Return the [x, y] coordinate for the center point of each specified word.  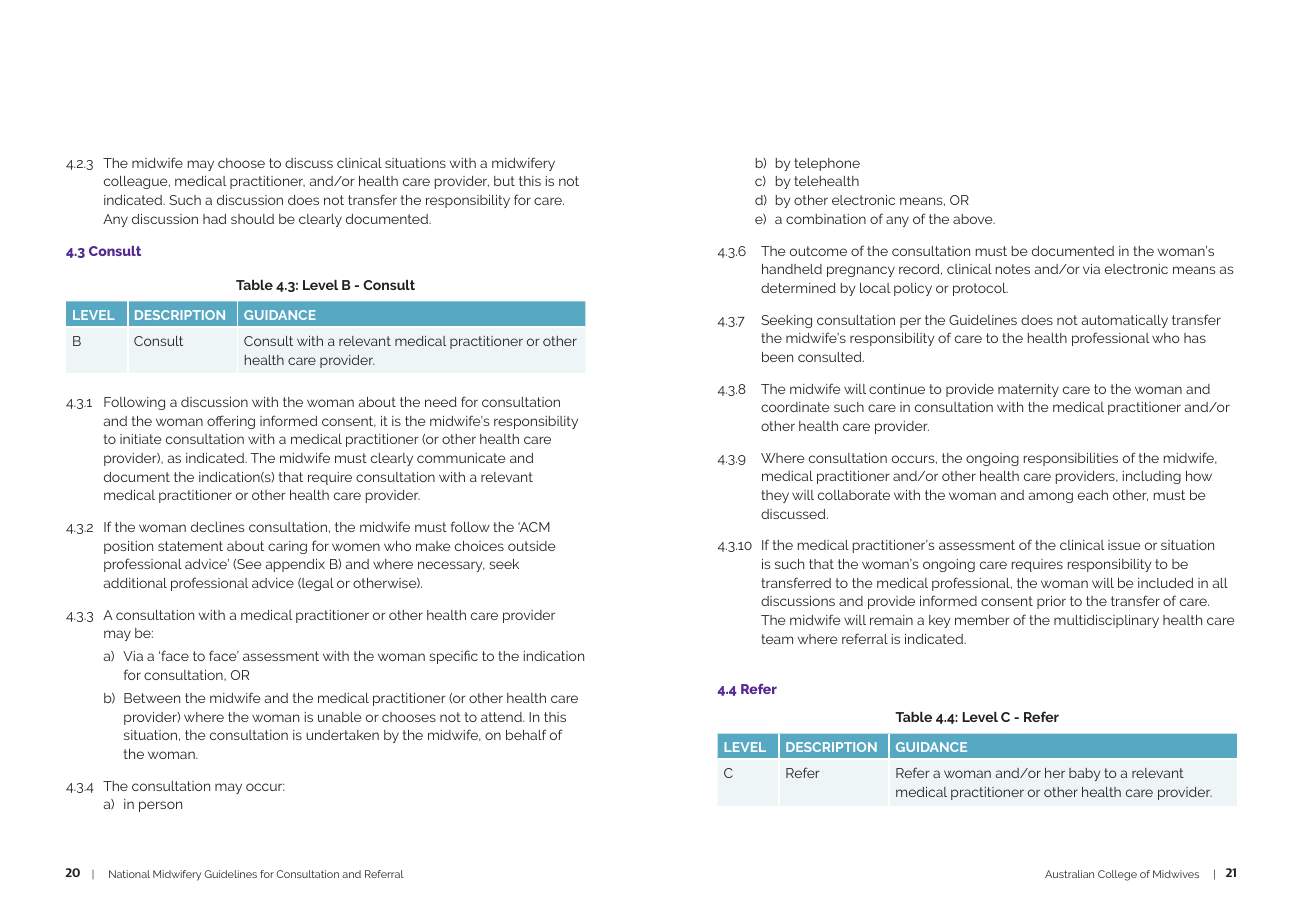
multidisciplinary [1106, 621]
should [252, 219]
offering [231, 422]
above [974, 219]
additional [135, 583]
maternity [1028, 390]
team [777, 639]
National [129, 874]
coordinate [795, 407]
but [504, 181]
